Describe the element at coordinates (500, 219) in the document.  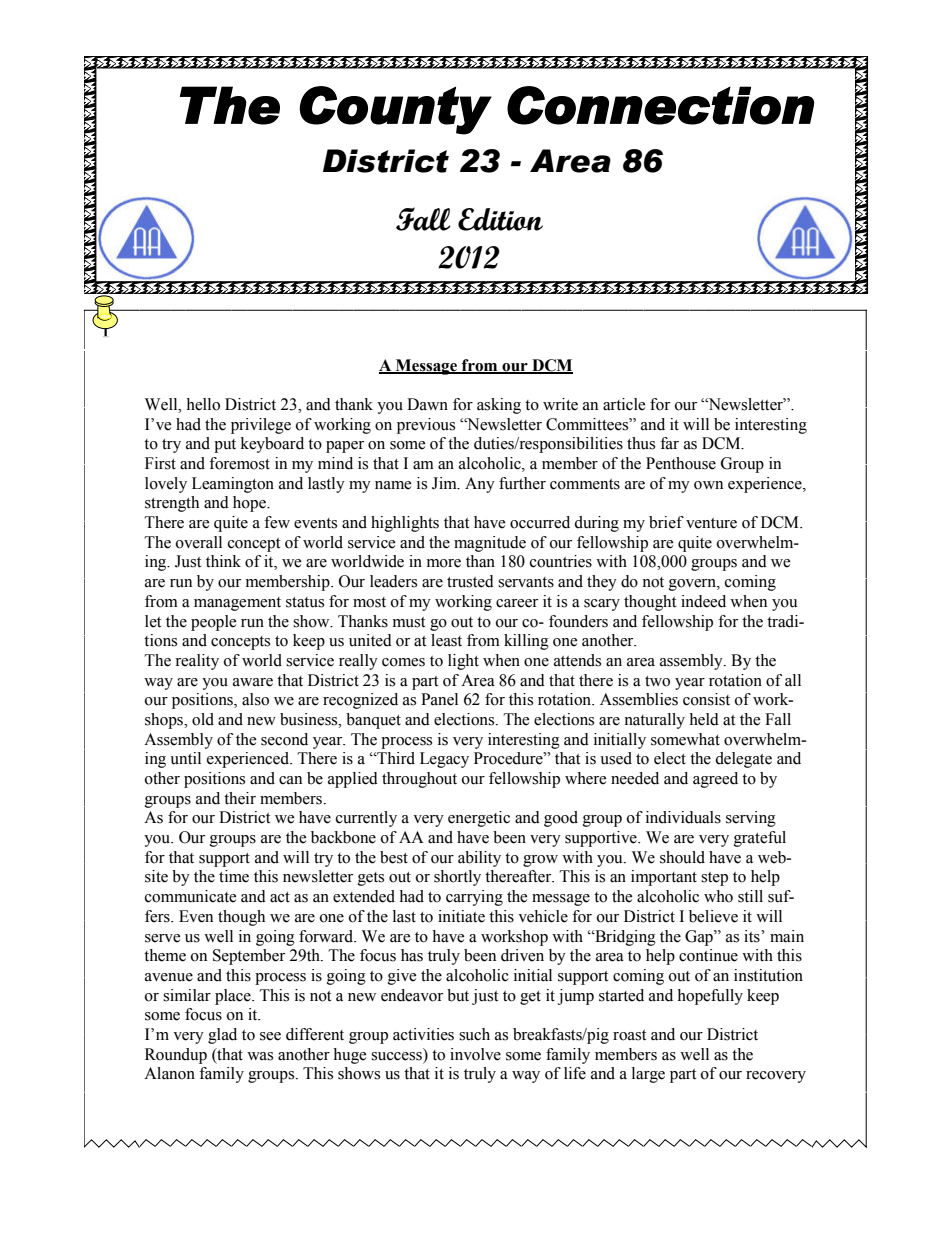
I see `Edition` at that location.
